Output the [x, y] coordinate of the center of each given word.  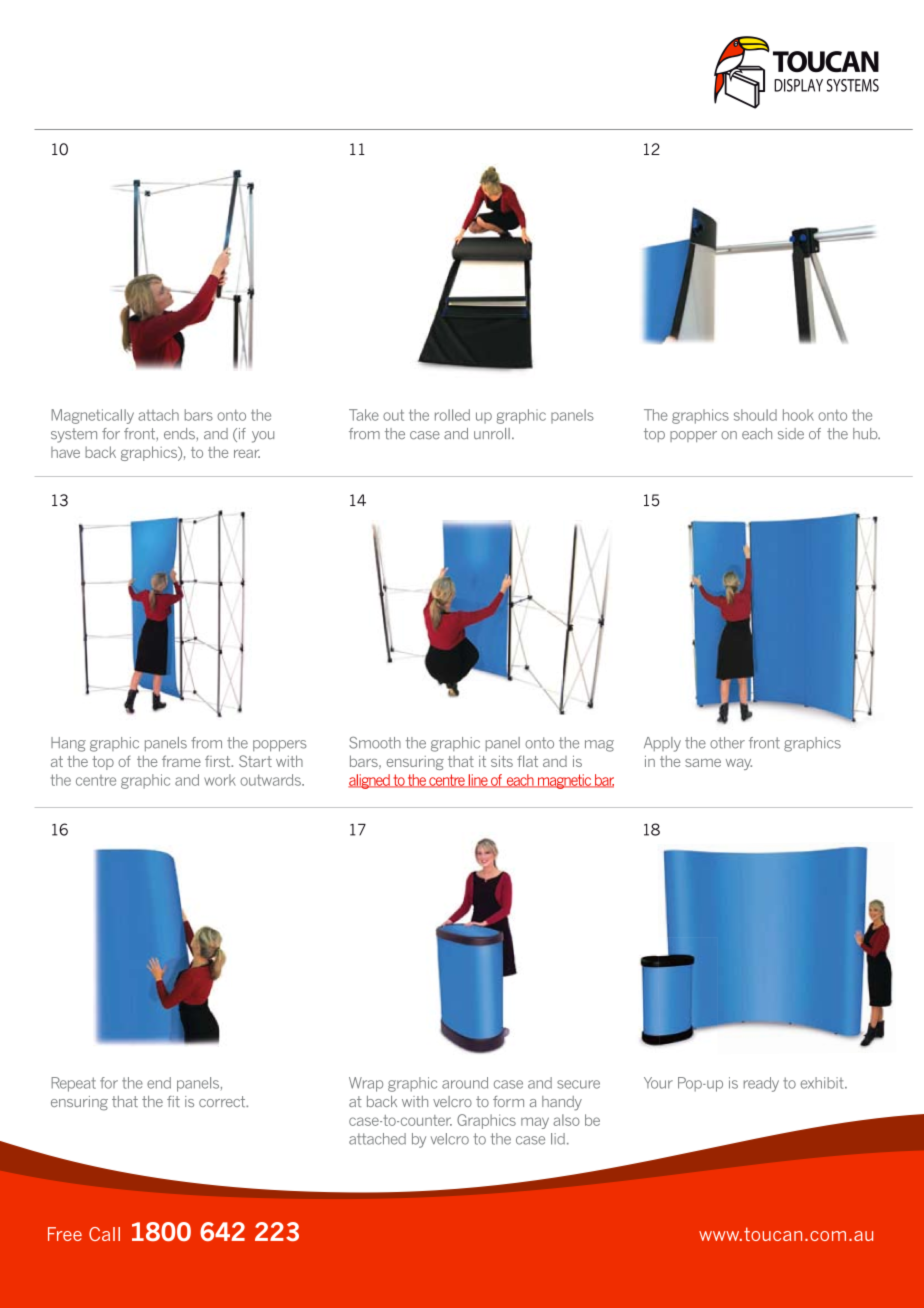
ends [179, 434]
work [220, 780]
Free [65, 1234]
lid [558, 1139]
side [791, 434]
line [478, 781]
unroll [492, 434]
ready [761, 1084]
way [739, 764]
